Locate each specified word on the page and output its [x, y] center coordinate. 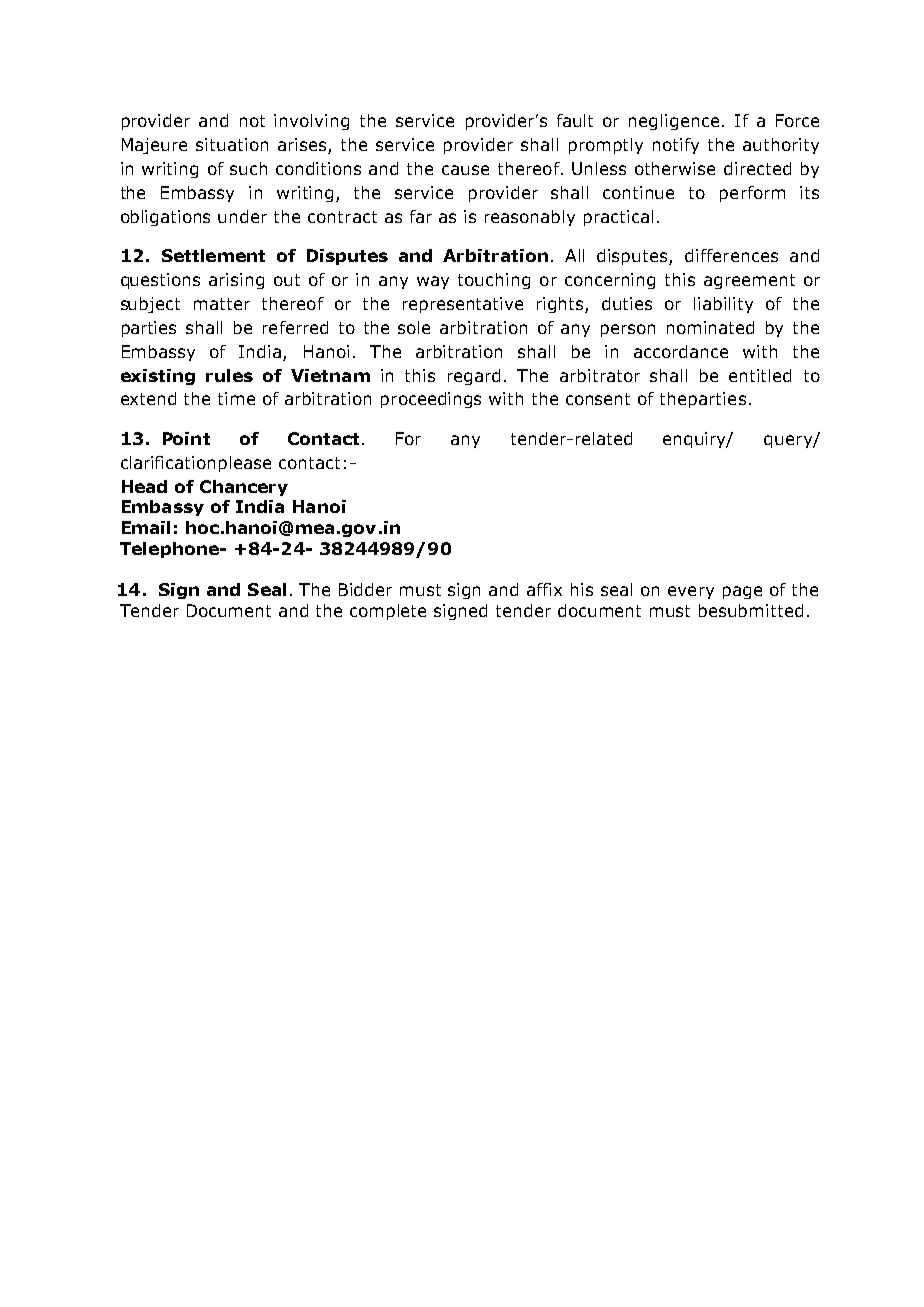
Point [186, 438]
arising [236, 281]
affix [544, 589]
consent [598, 399]
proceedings [431, 400]
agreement [749, 281]
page [742, 592]
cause [465, 170]
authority [781, 146]
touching [494, 281]
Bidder [365, 589]
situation [232, 144]
